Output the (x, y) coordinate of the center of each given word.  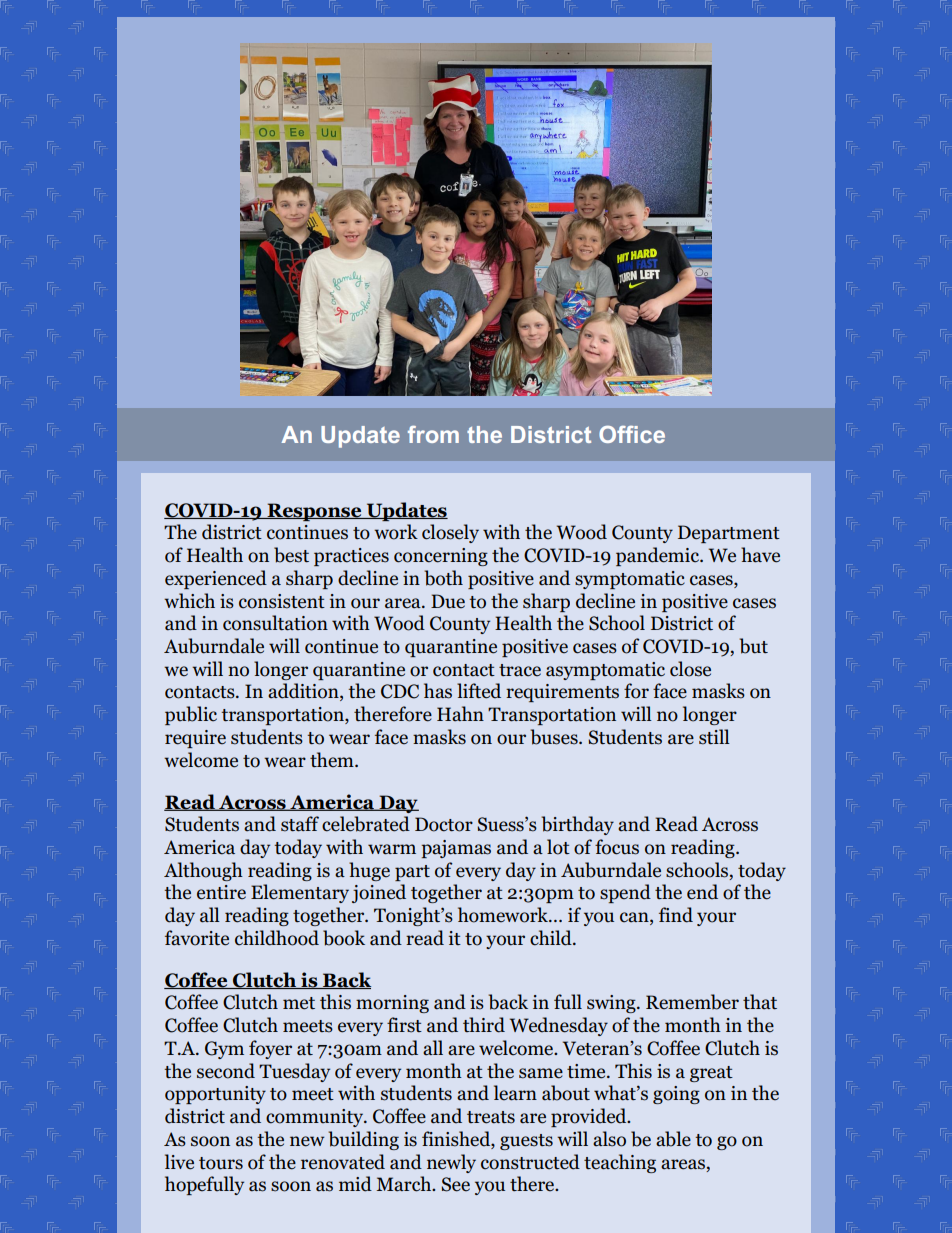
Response (314, 512)
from (433, 434)
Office (632, 434)
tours (221, 1163)
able (673, 1139)
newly (451, 1163)
